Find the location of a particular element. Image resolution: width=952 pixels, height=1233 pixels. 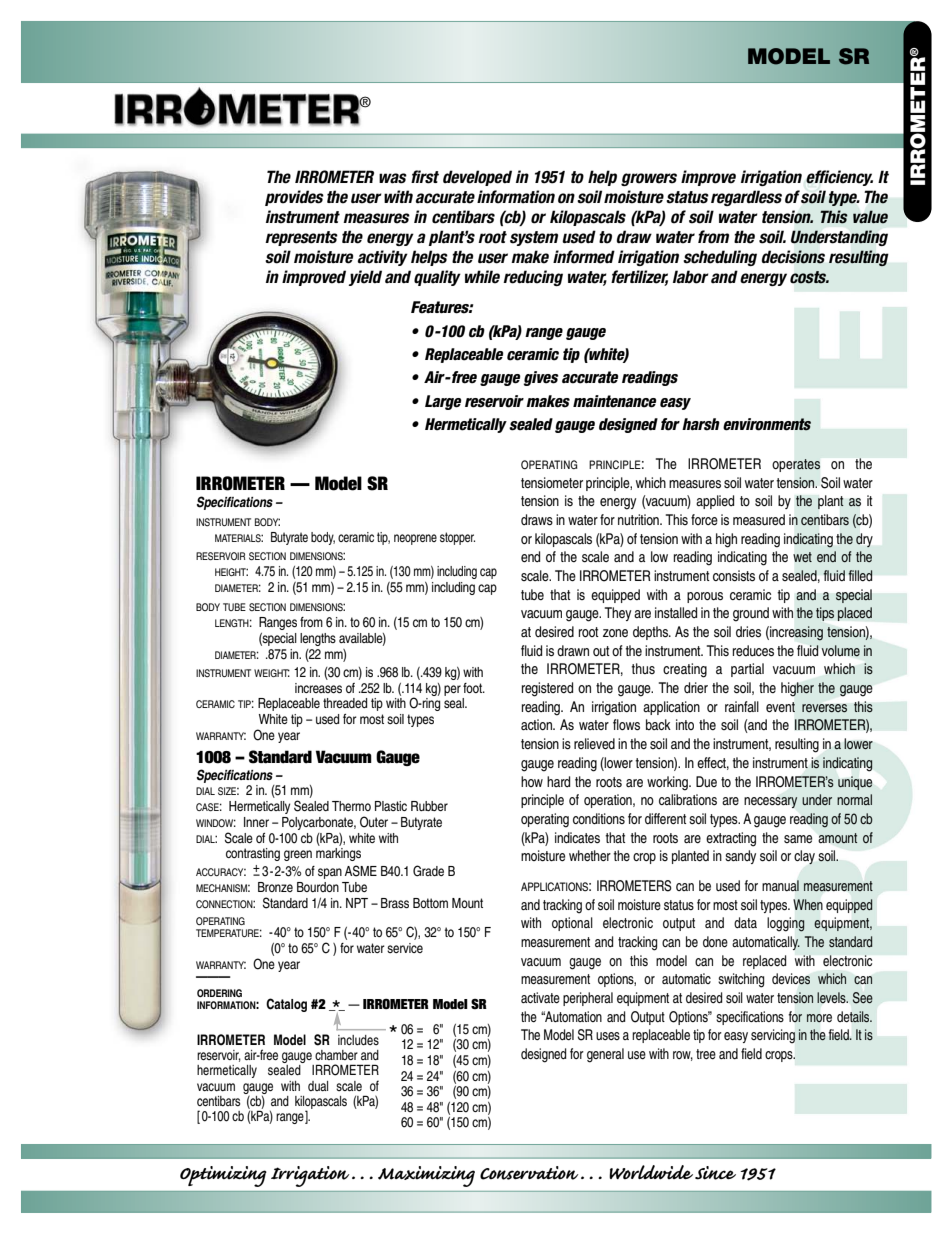

increases is located at coordinates (318, 688).
